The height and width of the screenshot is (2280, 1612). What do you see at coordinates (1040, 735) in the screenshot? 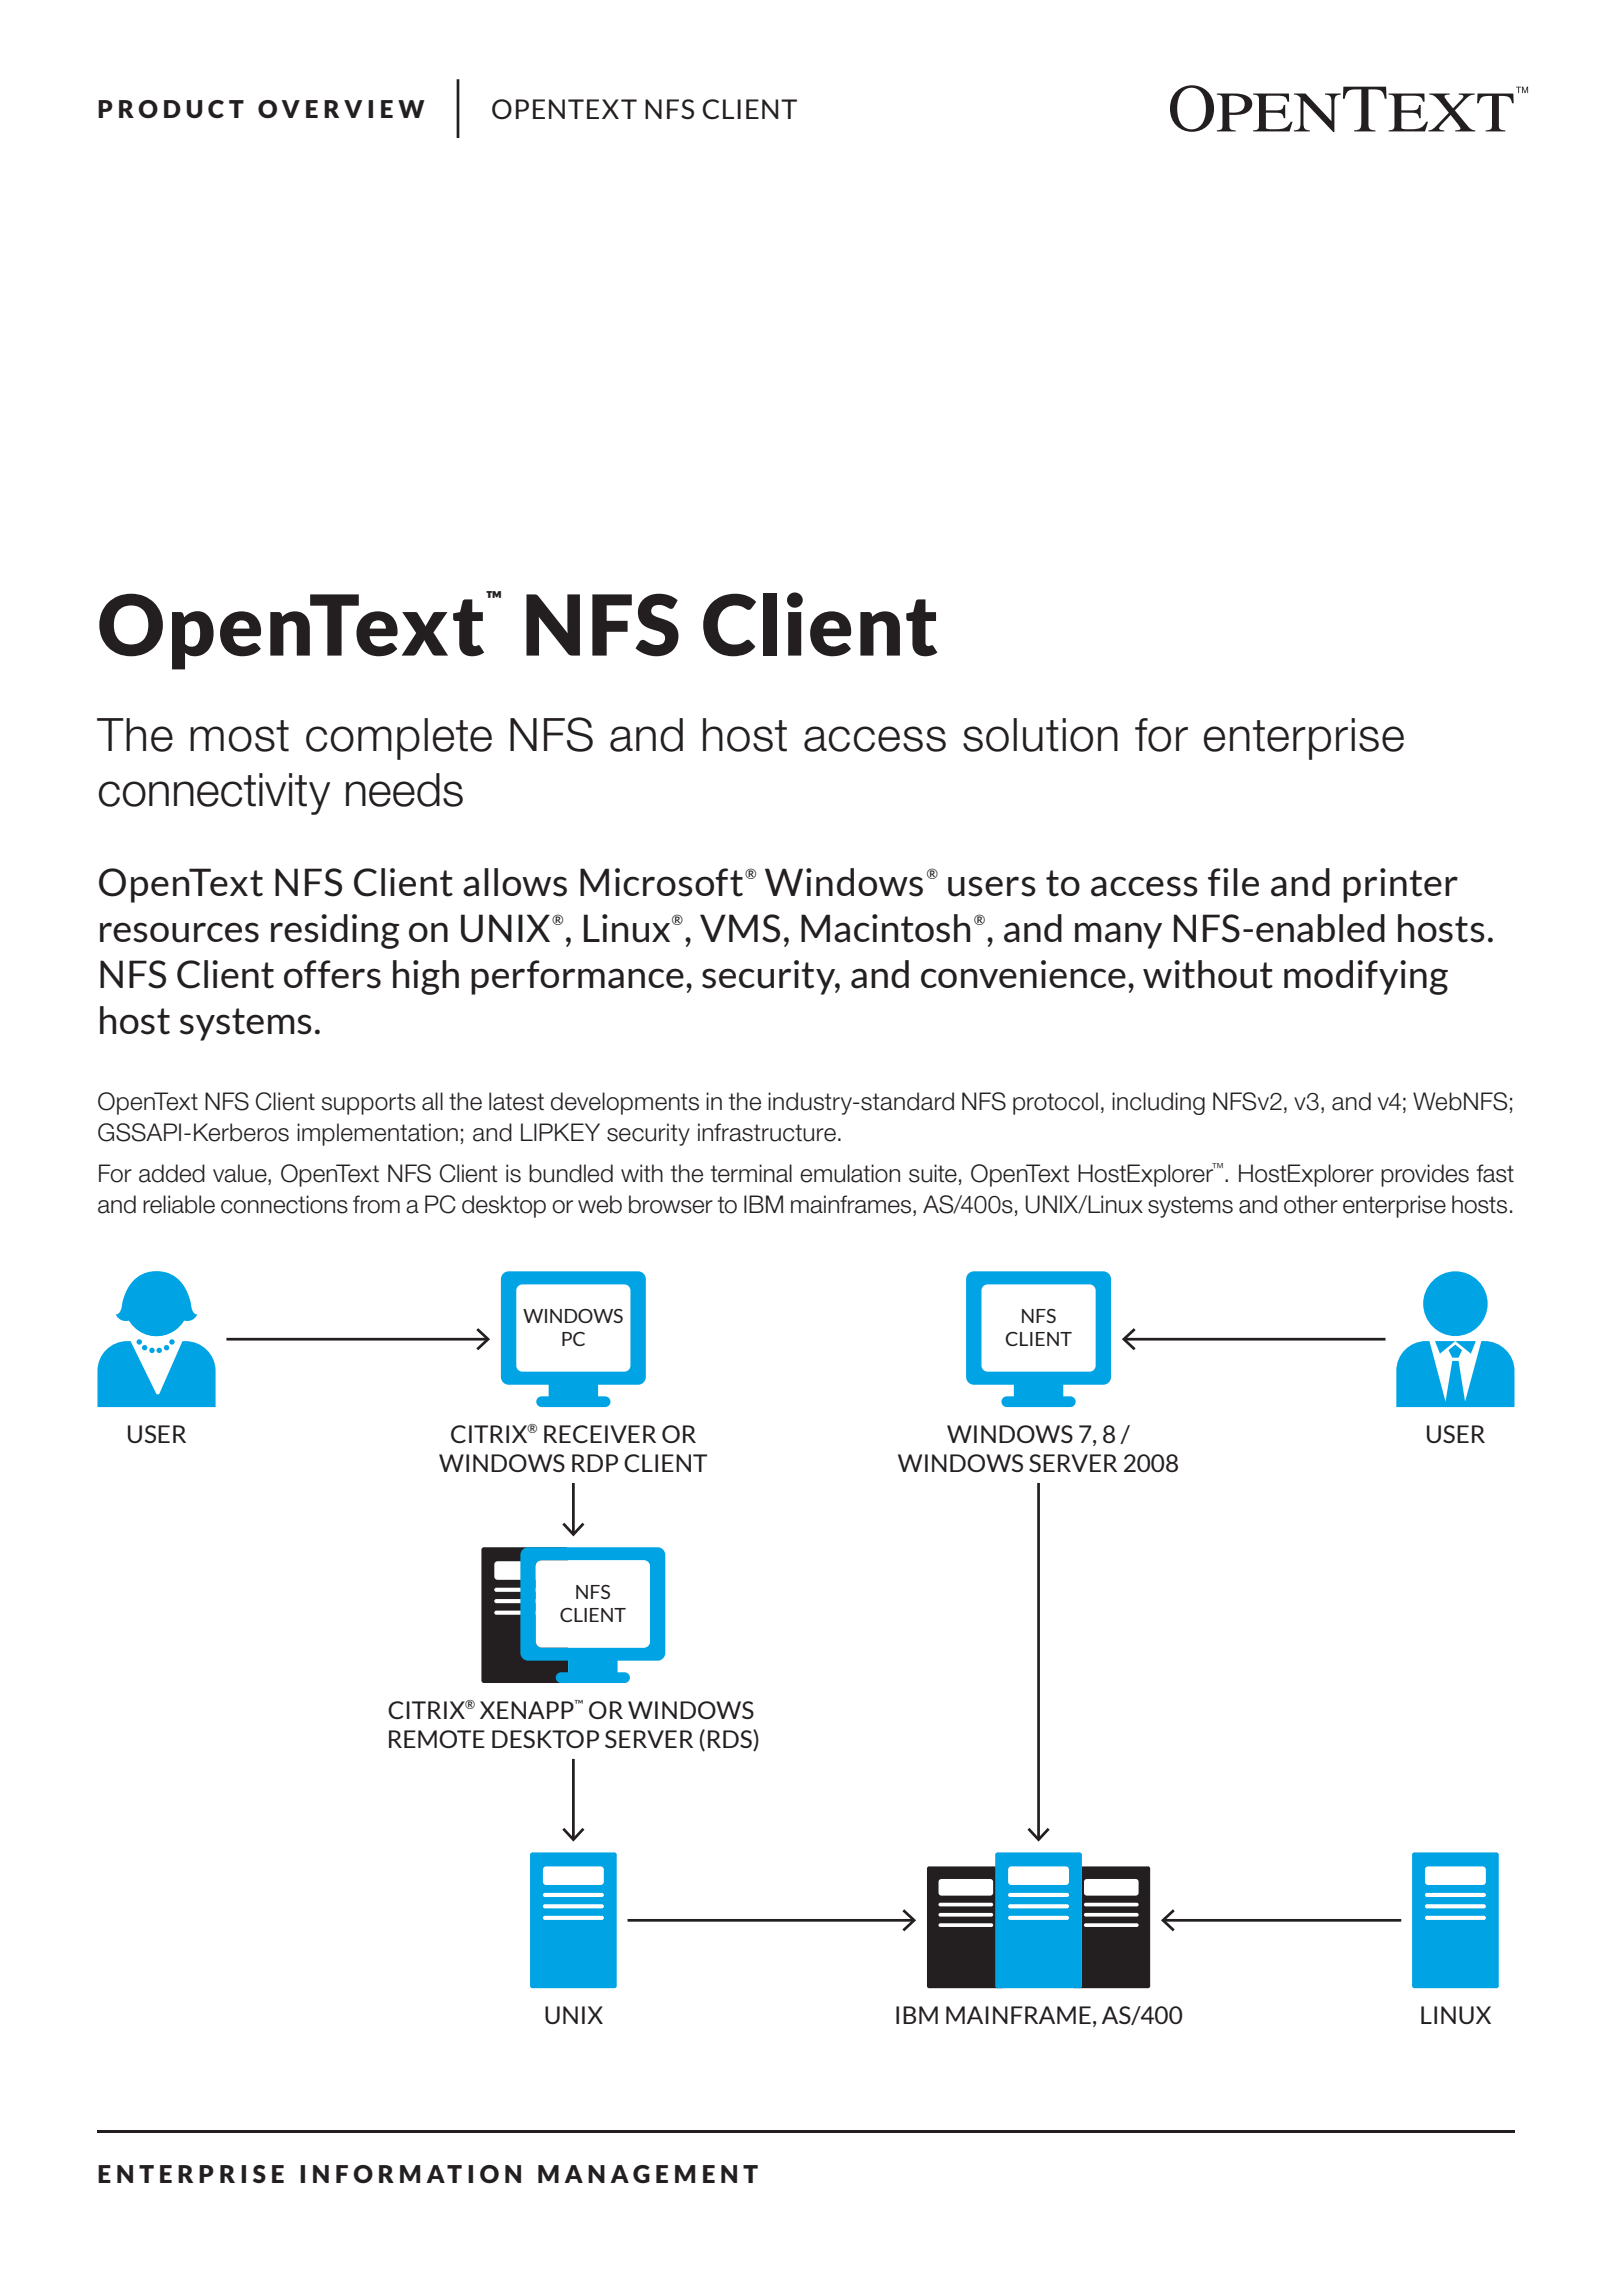
I see `solution` at bounding box center [1040, 735].
